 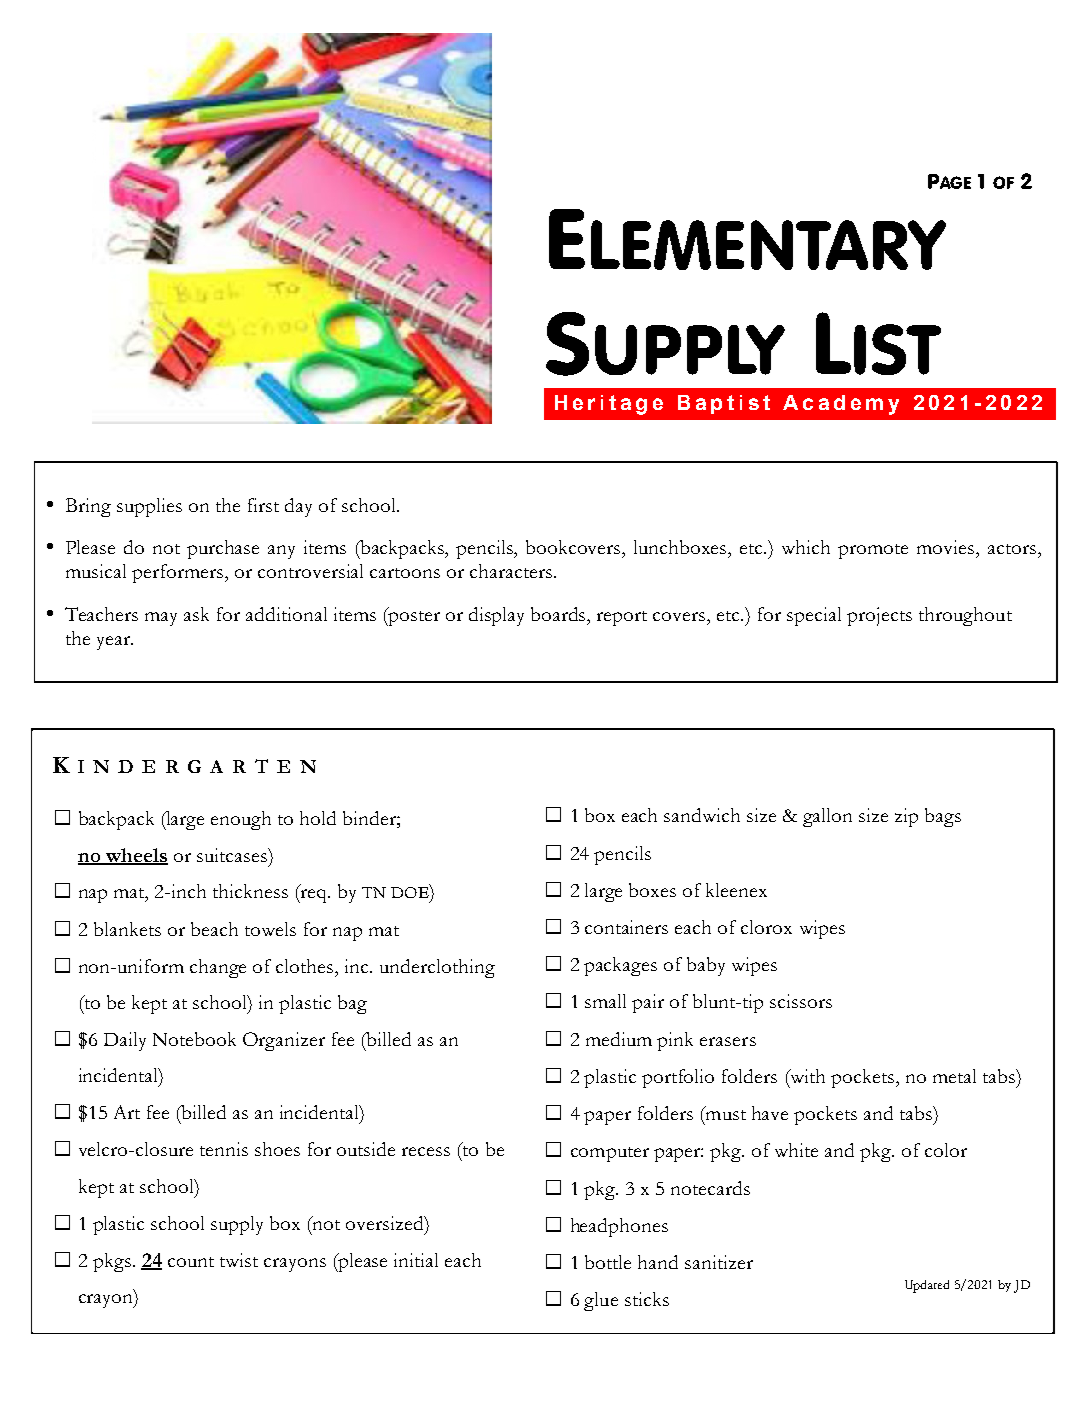 What do you see at coordinates (560, 615) in the page?
I see `boards` at bounding box center [560, 615].
